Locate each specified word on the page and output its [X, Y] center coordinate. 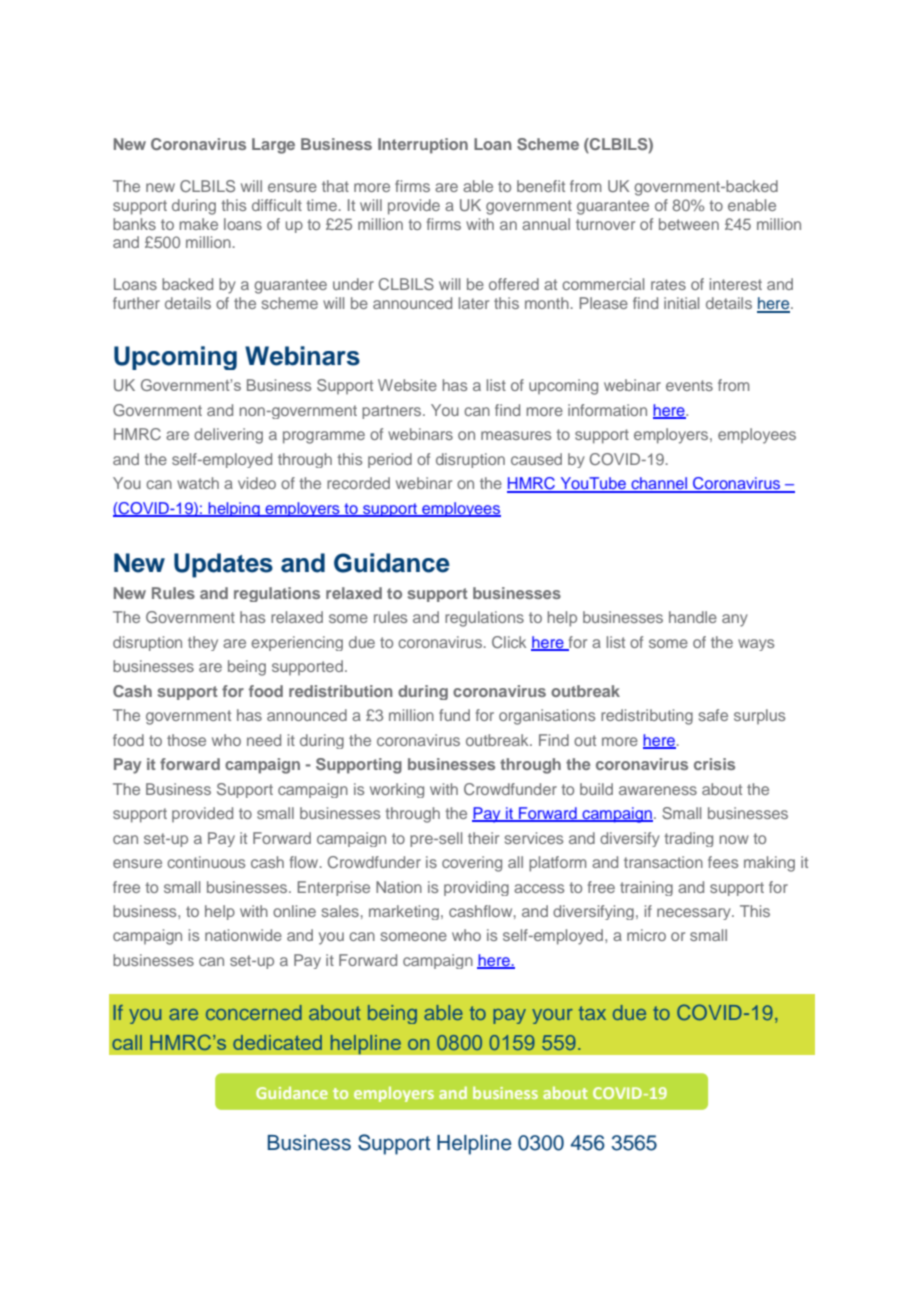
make [198, 224]
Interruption [423, 146]
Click [509, 642]
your [552, 1016]
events [689, 385]
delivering [228, 436]
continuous [206, 862]
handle [693, 617]
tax [592, 1013]
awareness [658, 790]
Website [407, 385]
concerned [254, 1012]
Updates [223, 565]
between [689, 224]
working [397, 790]
